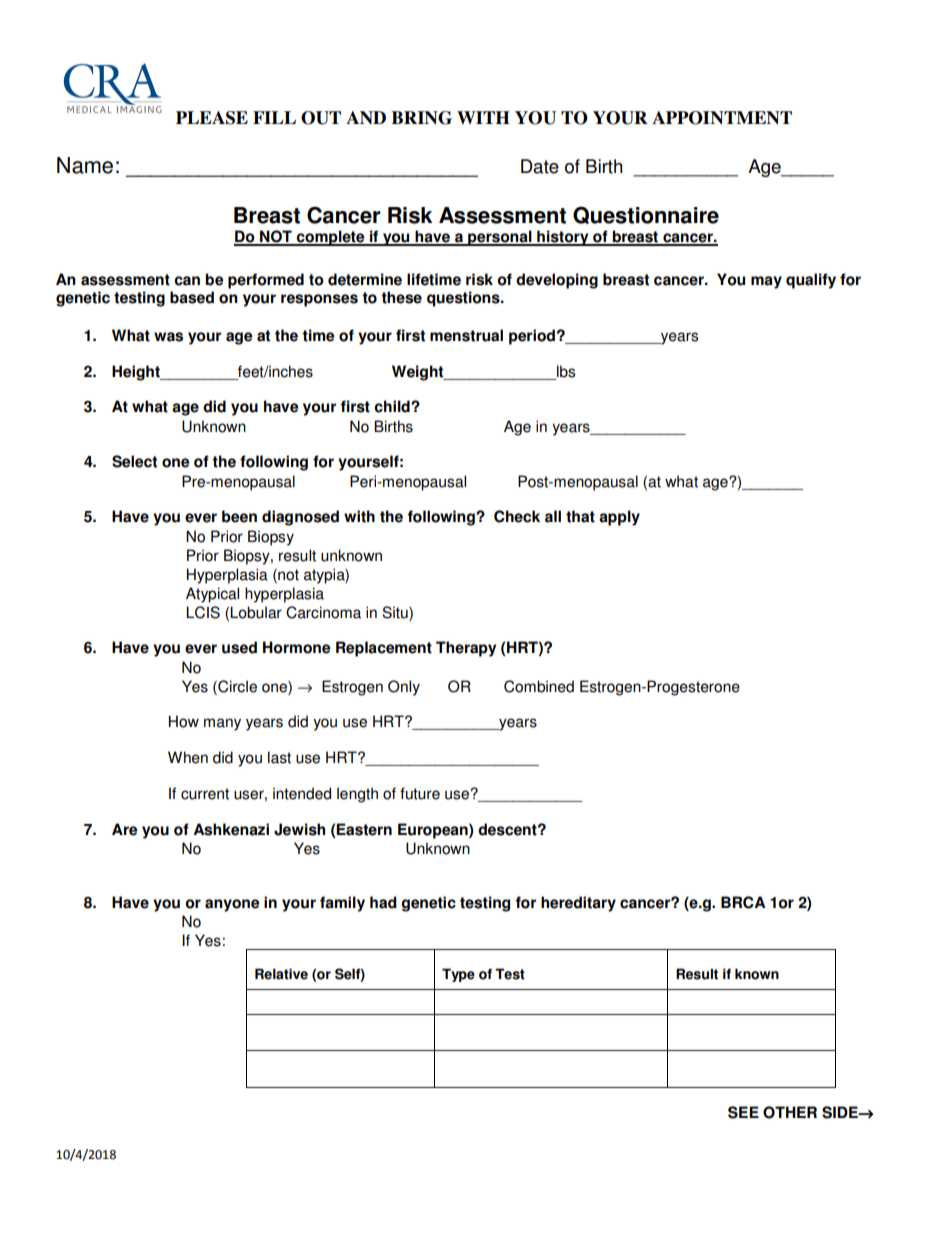  I want to click on Check, so click(517, 516).
